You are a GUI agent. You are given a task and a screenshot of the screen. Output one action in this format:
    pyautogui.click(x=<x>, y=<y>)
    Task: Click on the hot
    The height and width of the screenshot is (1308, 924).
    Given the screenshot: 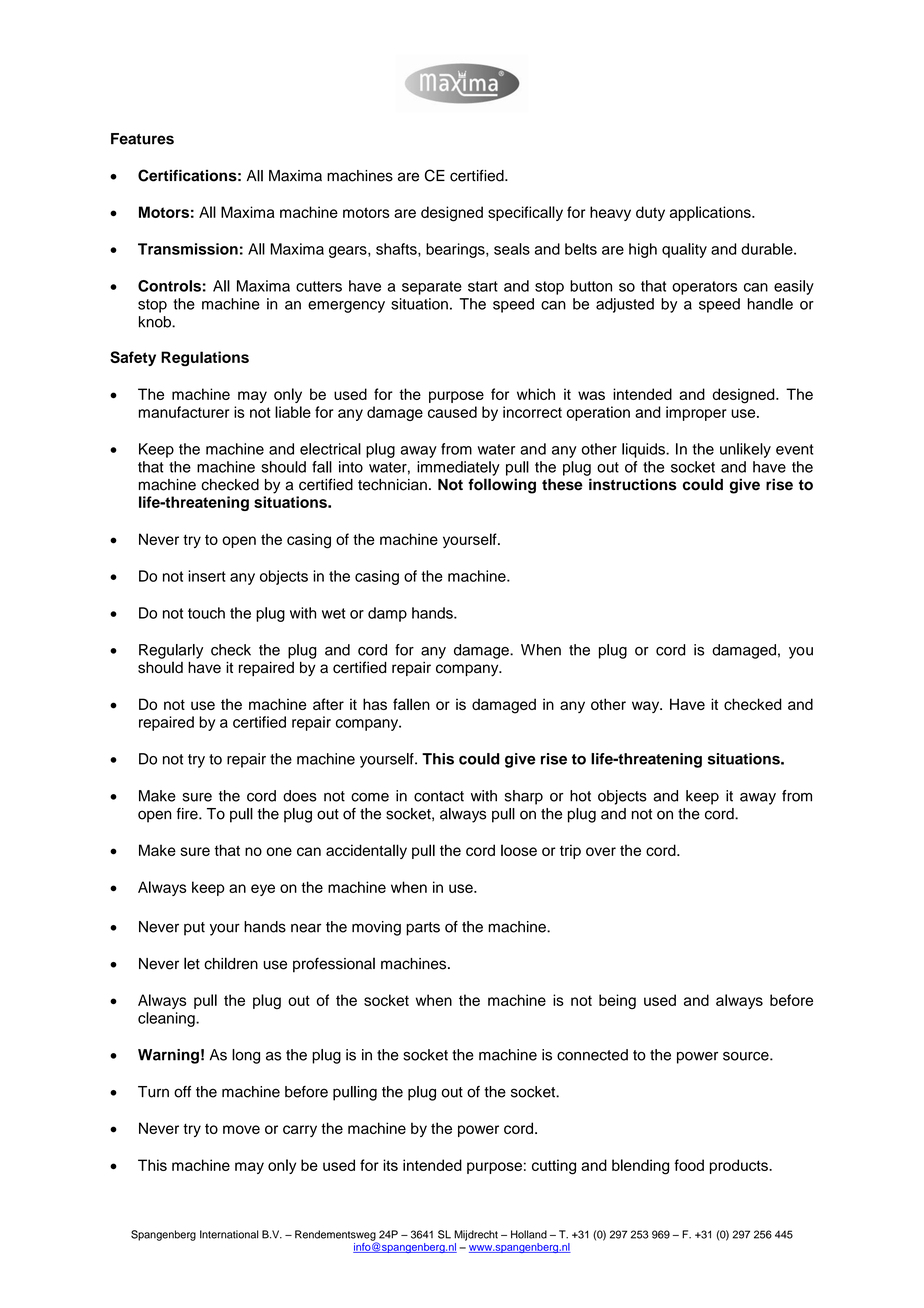 What is the action you would take?
    pyautogui.click(x=580, y=796)
